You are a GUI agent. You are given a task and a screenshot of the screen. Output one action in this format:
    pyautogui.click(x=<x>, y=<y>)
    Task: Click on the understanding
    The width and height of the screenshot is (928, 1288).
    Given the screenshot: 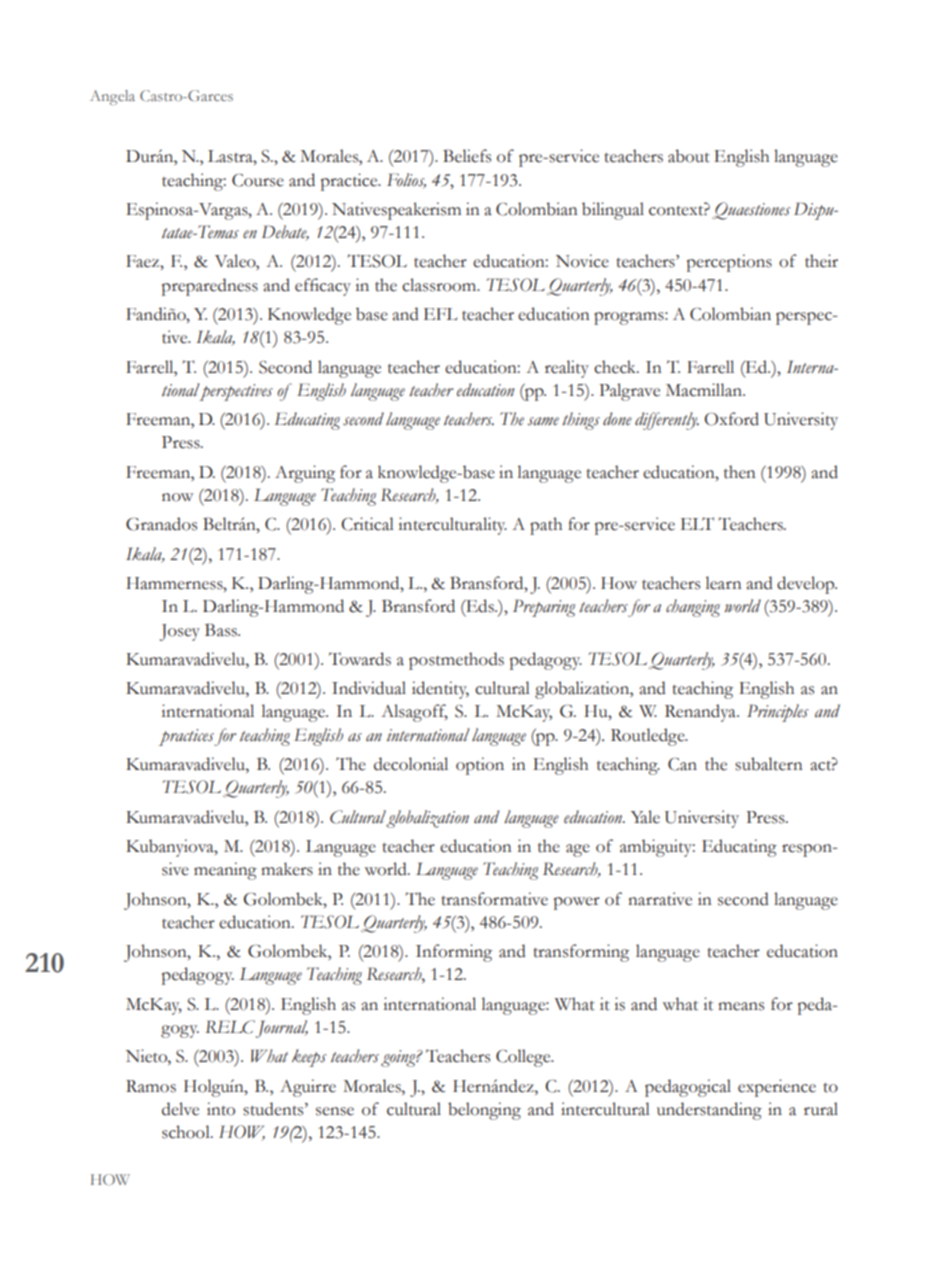 What is the action you would take?
    pyautogui.click(x=709, y=1111)
